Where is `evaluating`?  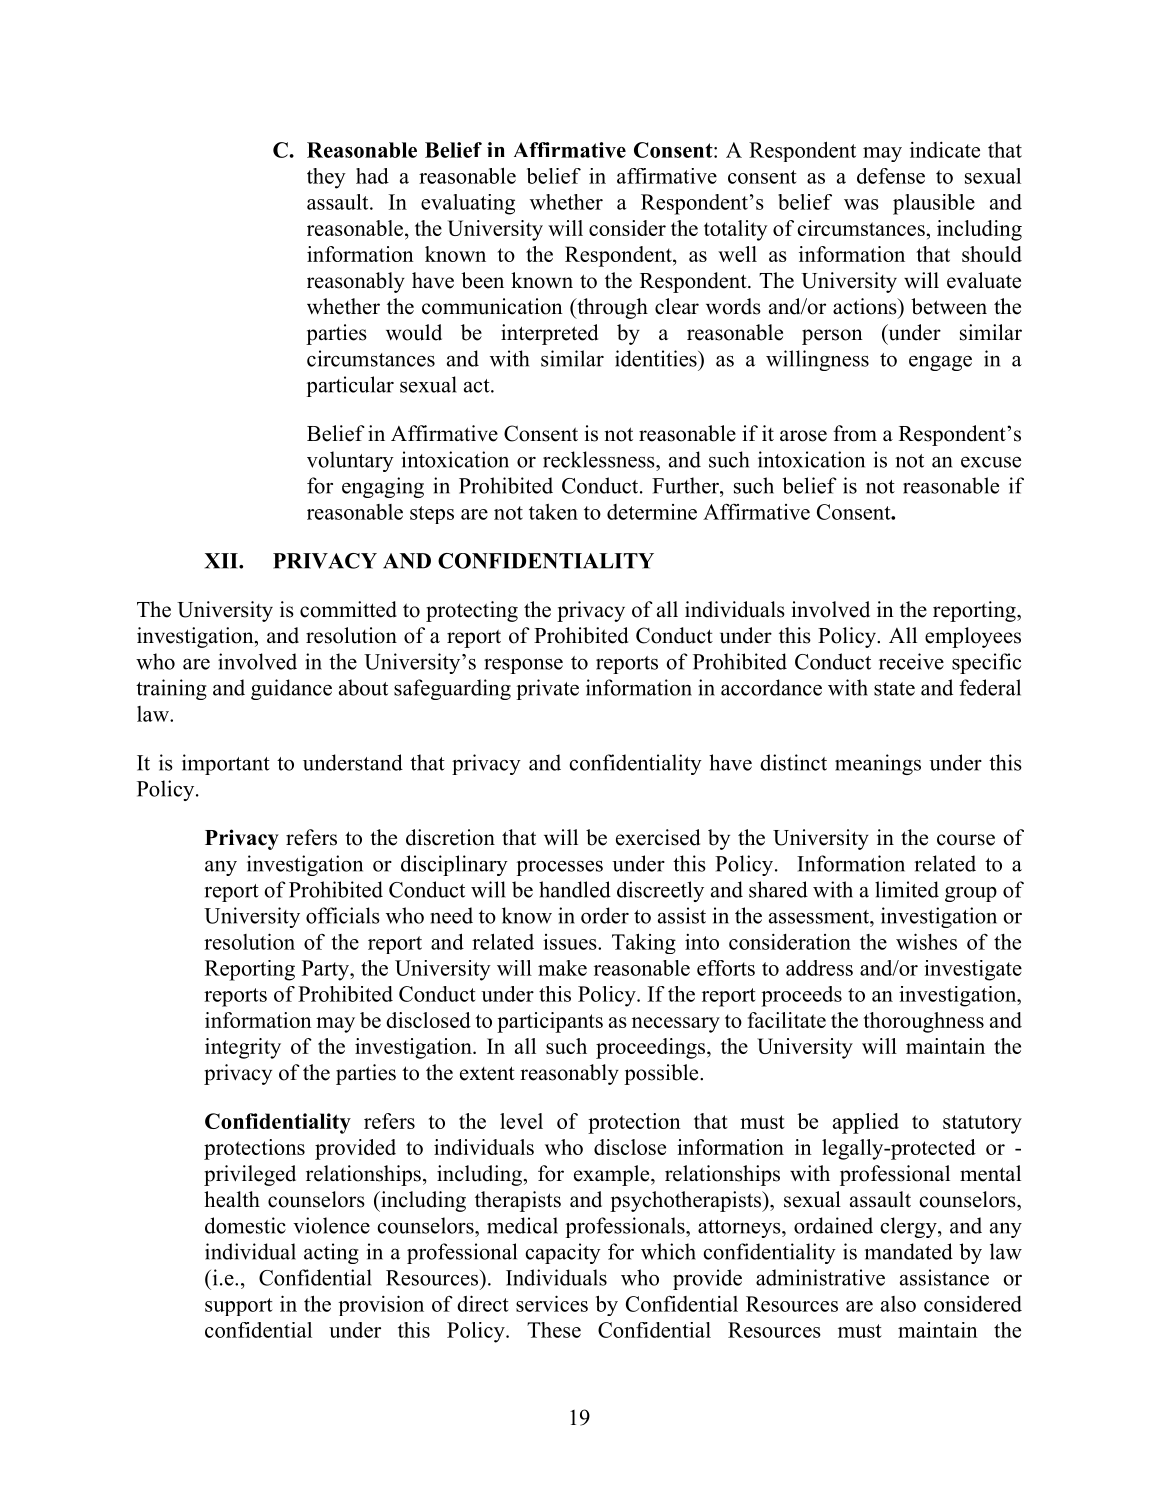 evaluating is located at coordinates (468, 204).
